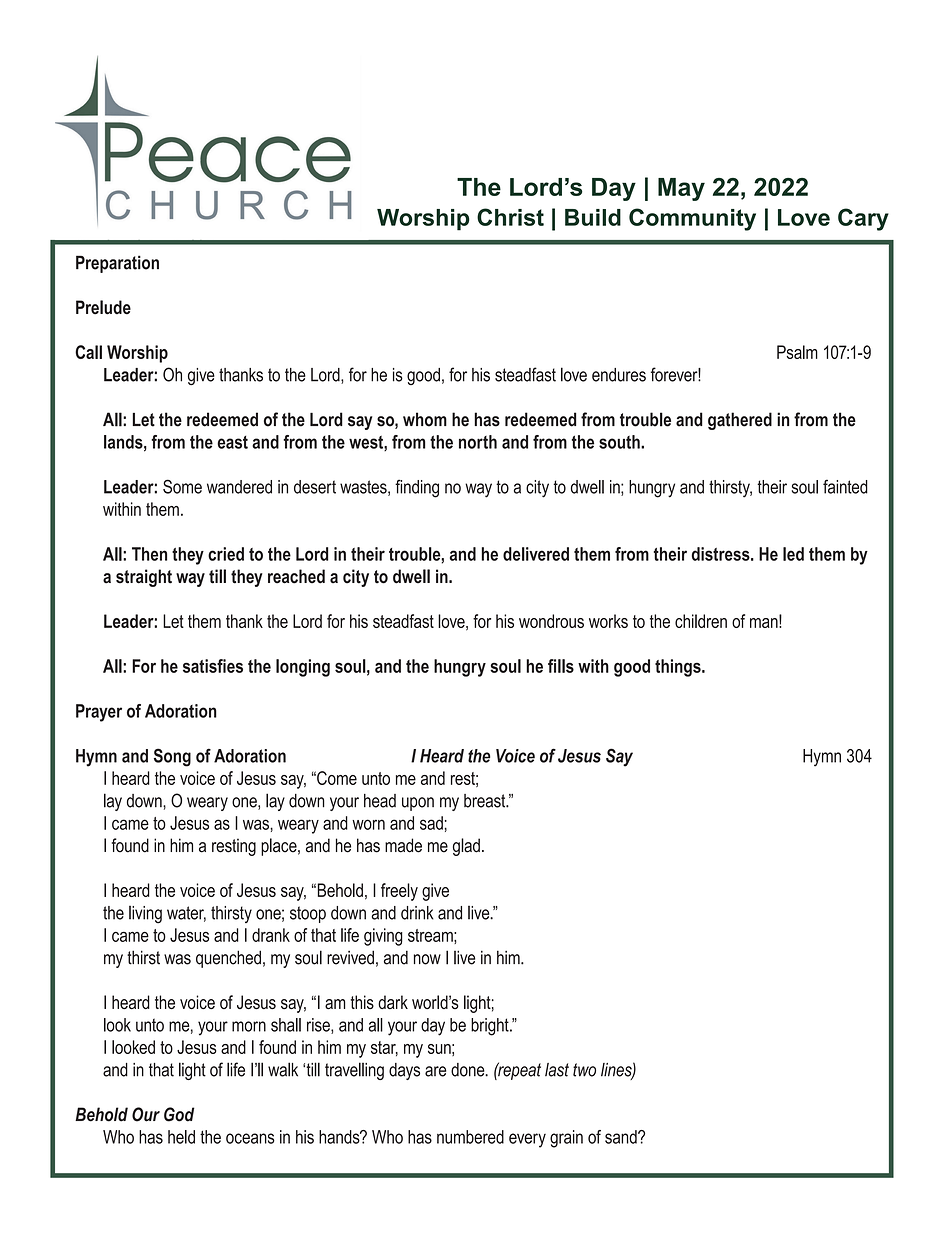  Describe the element at coordinates (692, 219) in the image. I see `Community` at that location.
